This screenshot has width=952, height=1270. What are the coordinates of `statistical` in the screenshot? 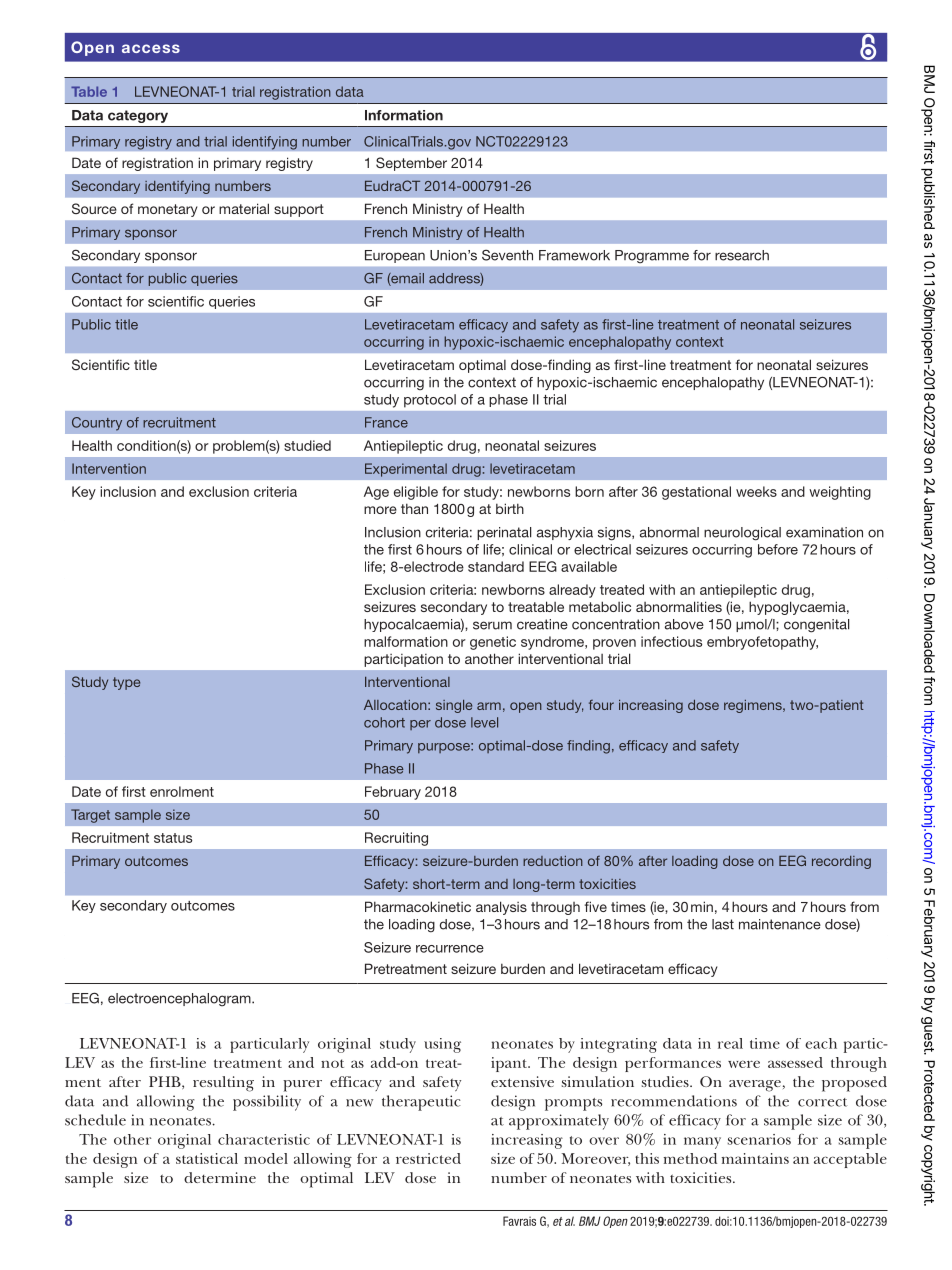 It's located at (207, 1158).
